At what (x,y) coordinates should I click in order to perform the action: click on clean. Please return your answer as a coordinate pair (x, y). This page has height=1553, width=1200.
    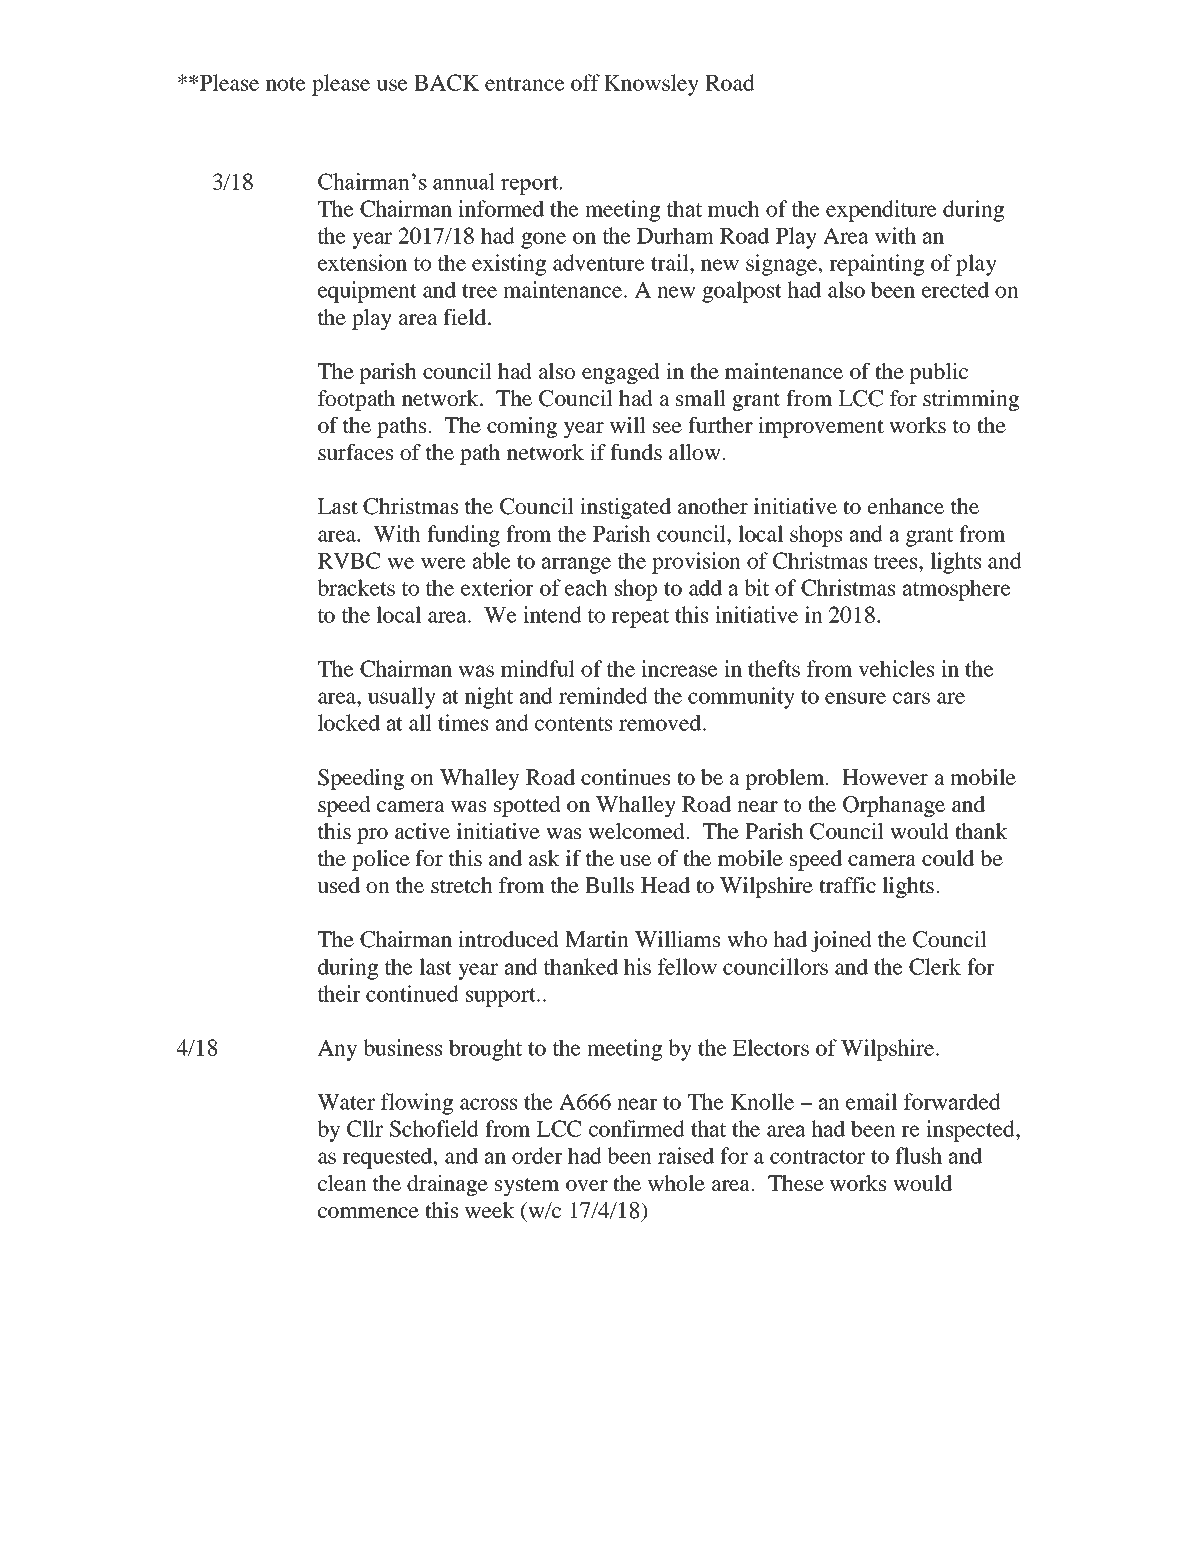
    Looking at the image, I should click on (342, 1183).
